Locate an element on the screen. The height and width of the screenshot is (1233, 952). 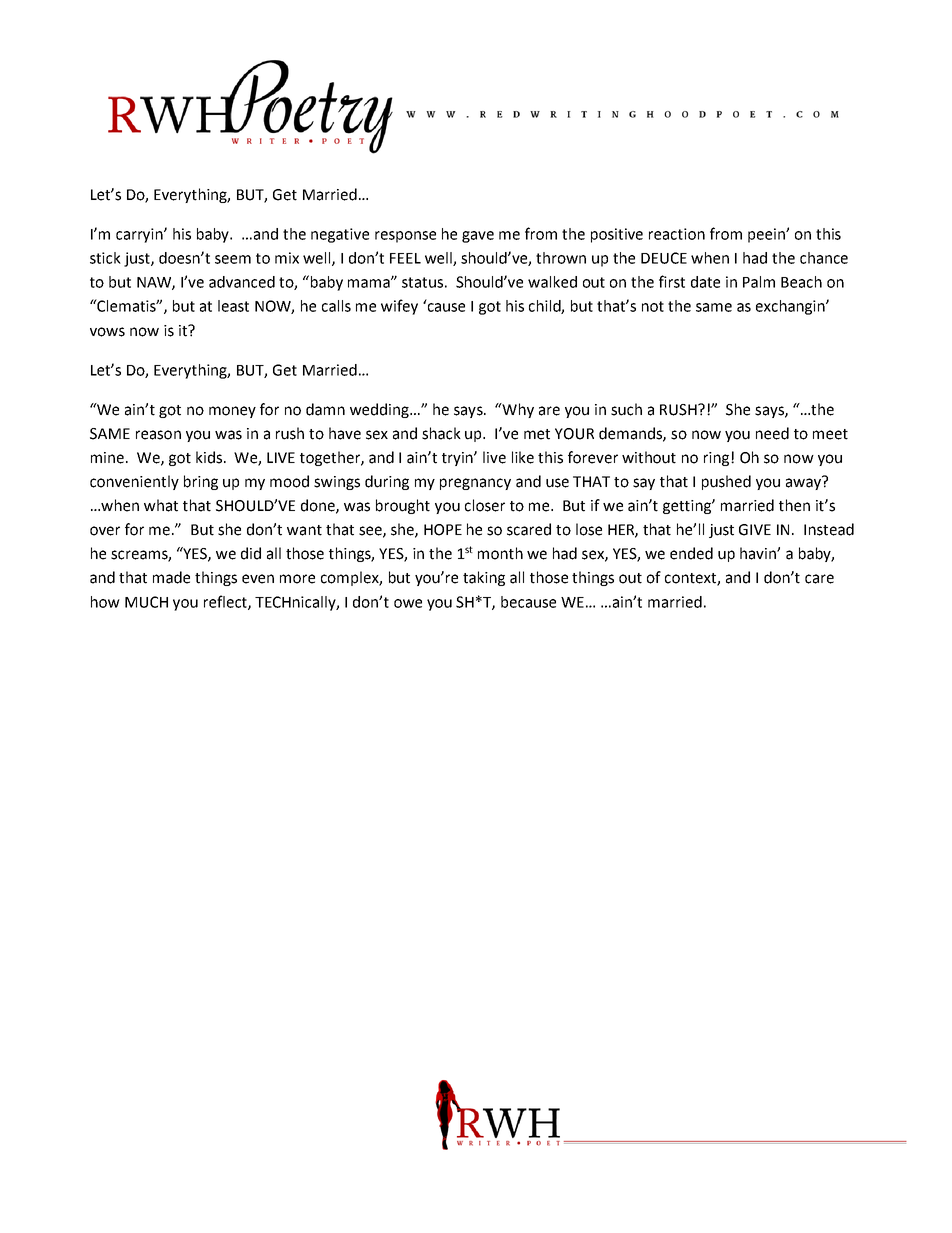
money is located at coordinates (232, 412).
